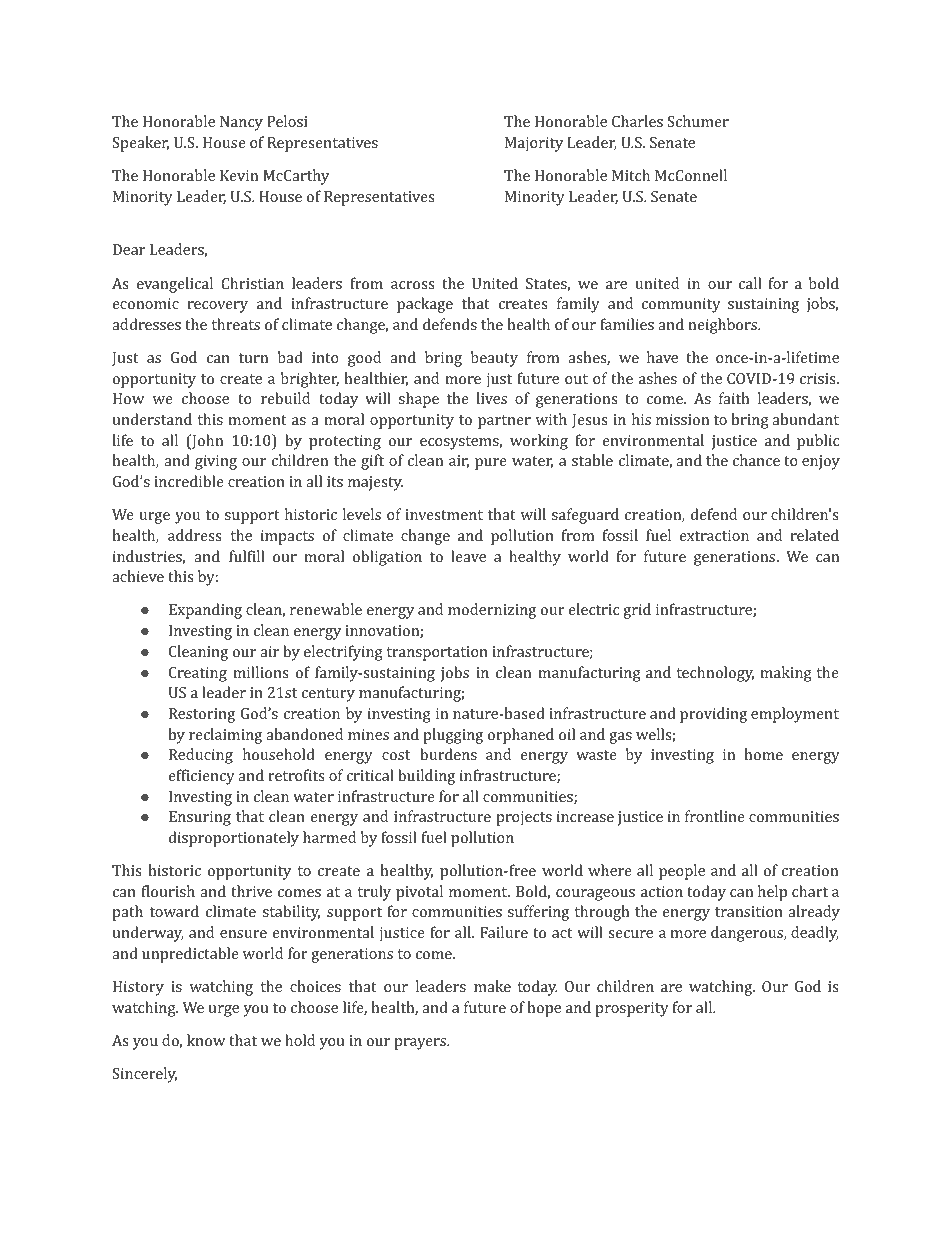  What do you see at coordinates (632, 1009) in the document?
I see `prosperity` at bounding box center [632, 1009].
